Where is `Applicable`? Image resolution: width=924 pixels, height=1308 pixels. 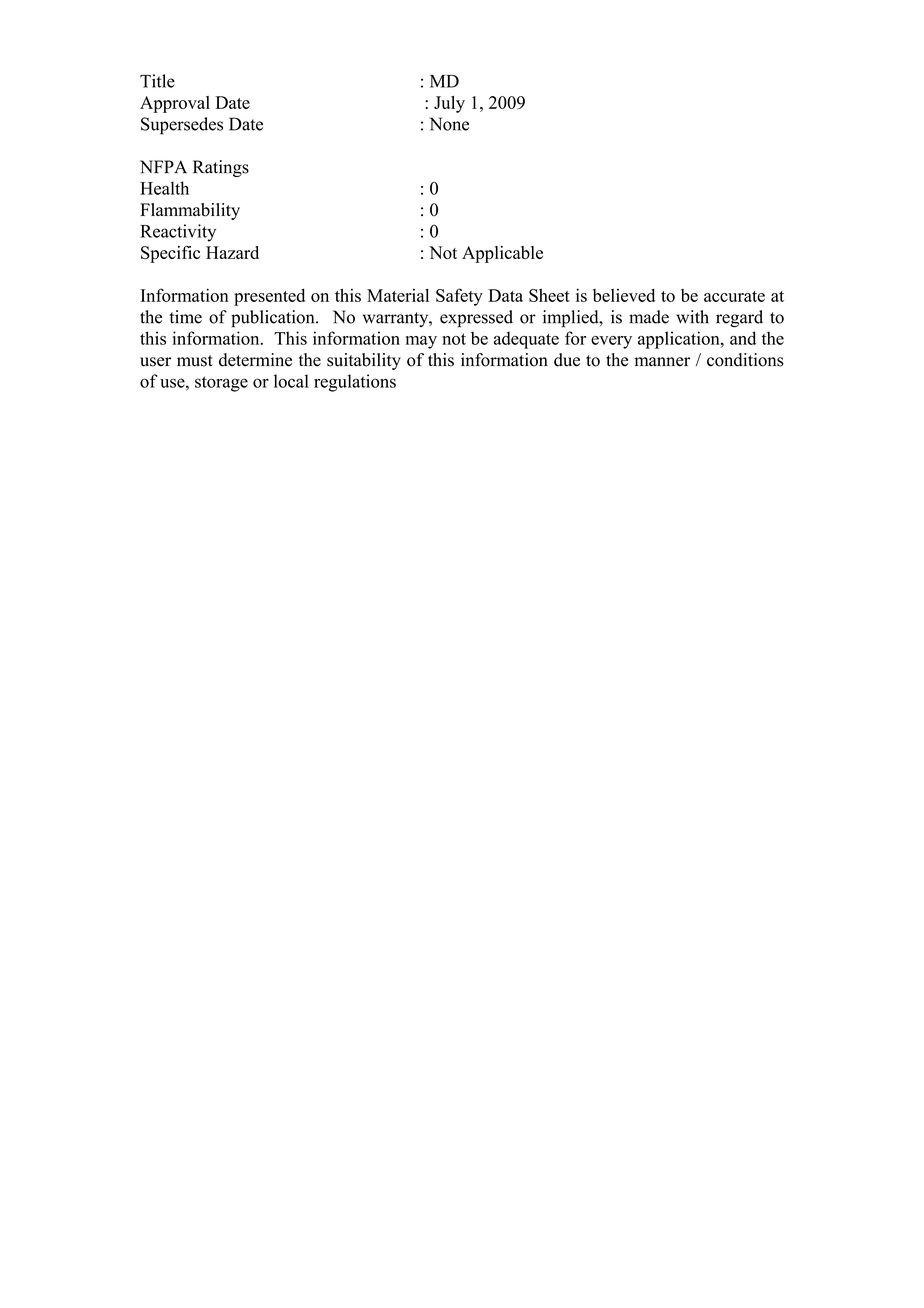
Applicable is located at coordinates (502, 254).
